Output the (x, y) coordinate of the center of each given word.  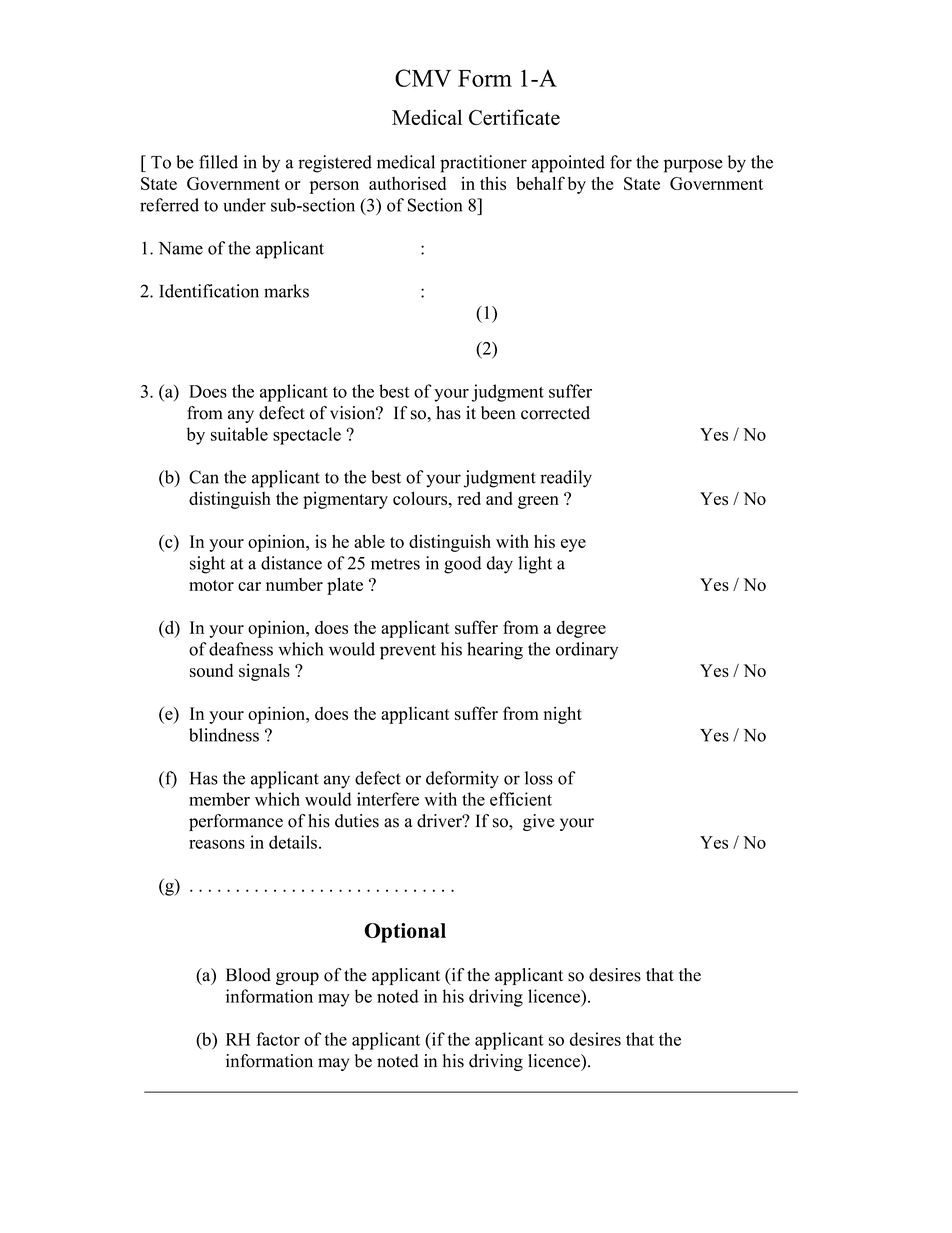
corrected (555, 413)
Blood (248, 975)
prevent (408, 652)
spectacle (307, 436)
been (498, 413)
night (562, 715)
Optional (405, 933)
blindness (224, 735)
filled (218, 162)
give (539, 822)
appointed (568, 164)
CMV (423, 78)
